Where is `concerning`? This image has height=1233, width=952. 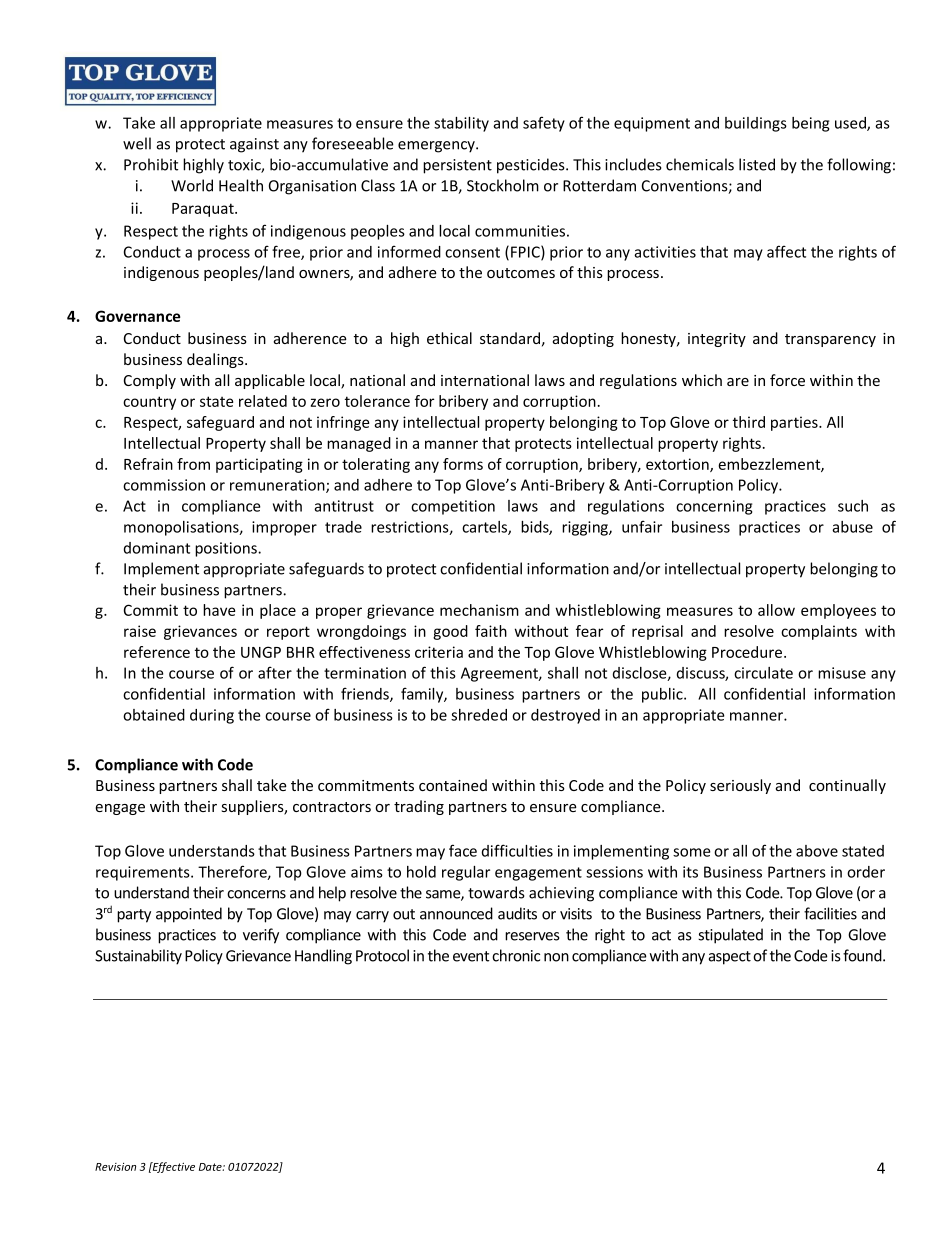 concerning is located at coordinates (714, 507).
